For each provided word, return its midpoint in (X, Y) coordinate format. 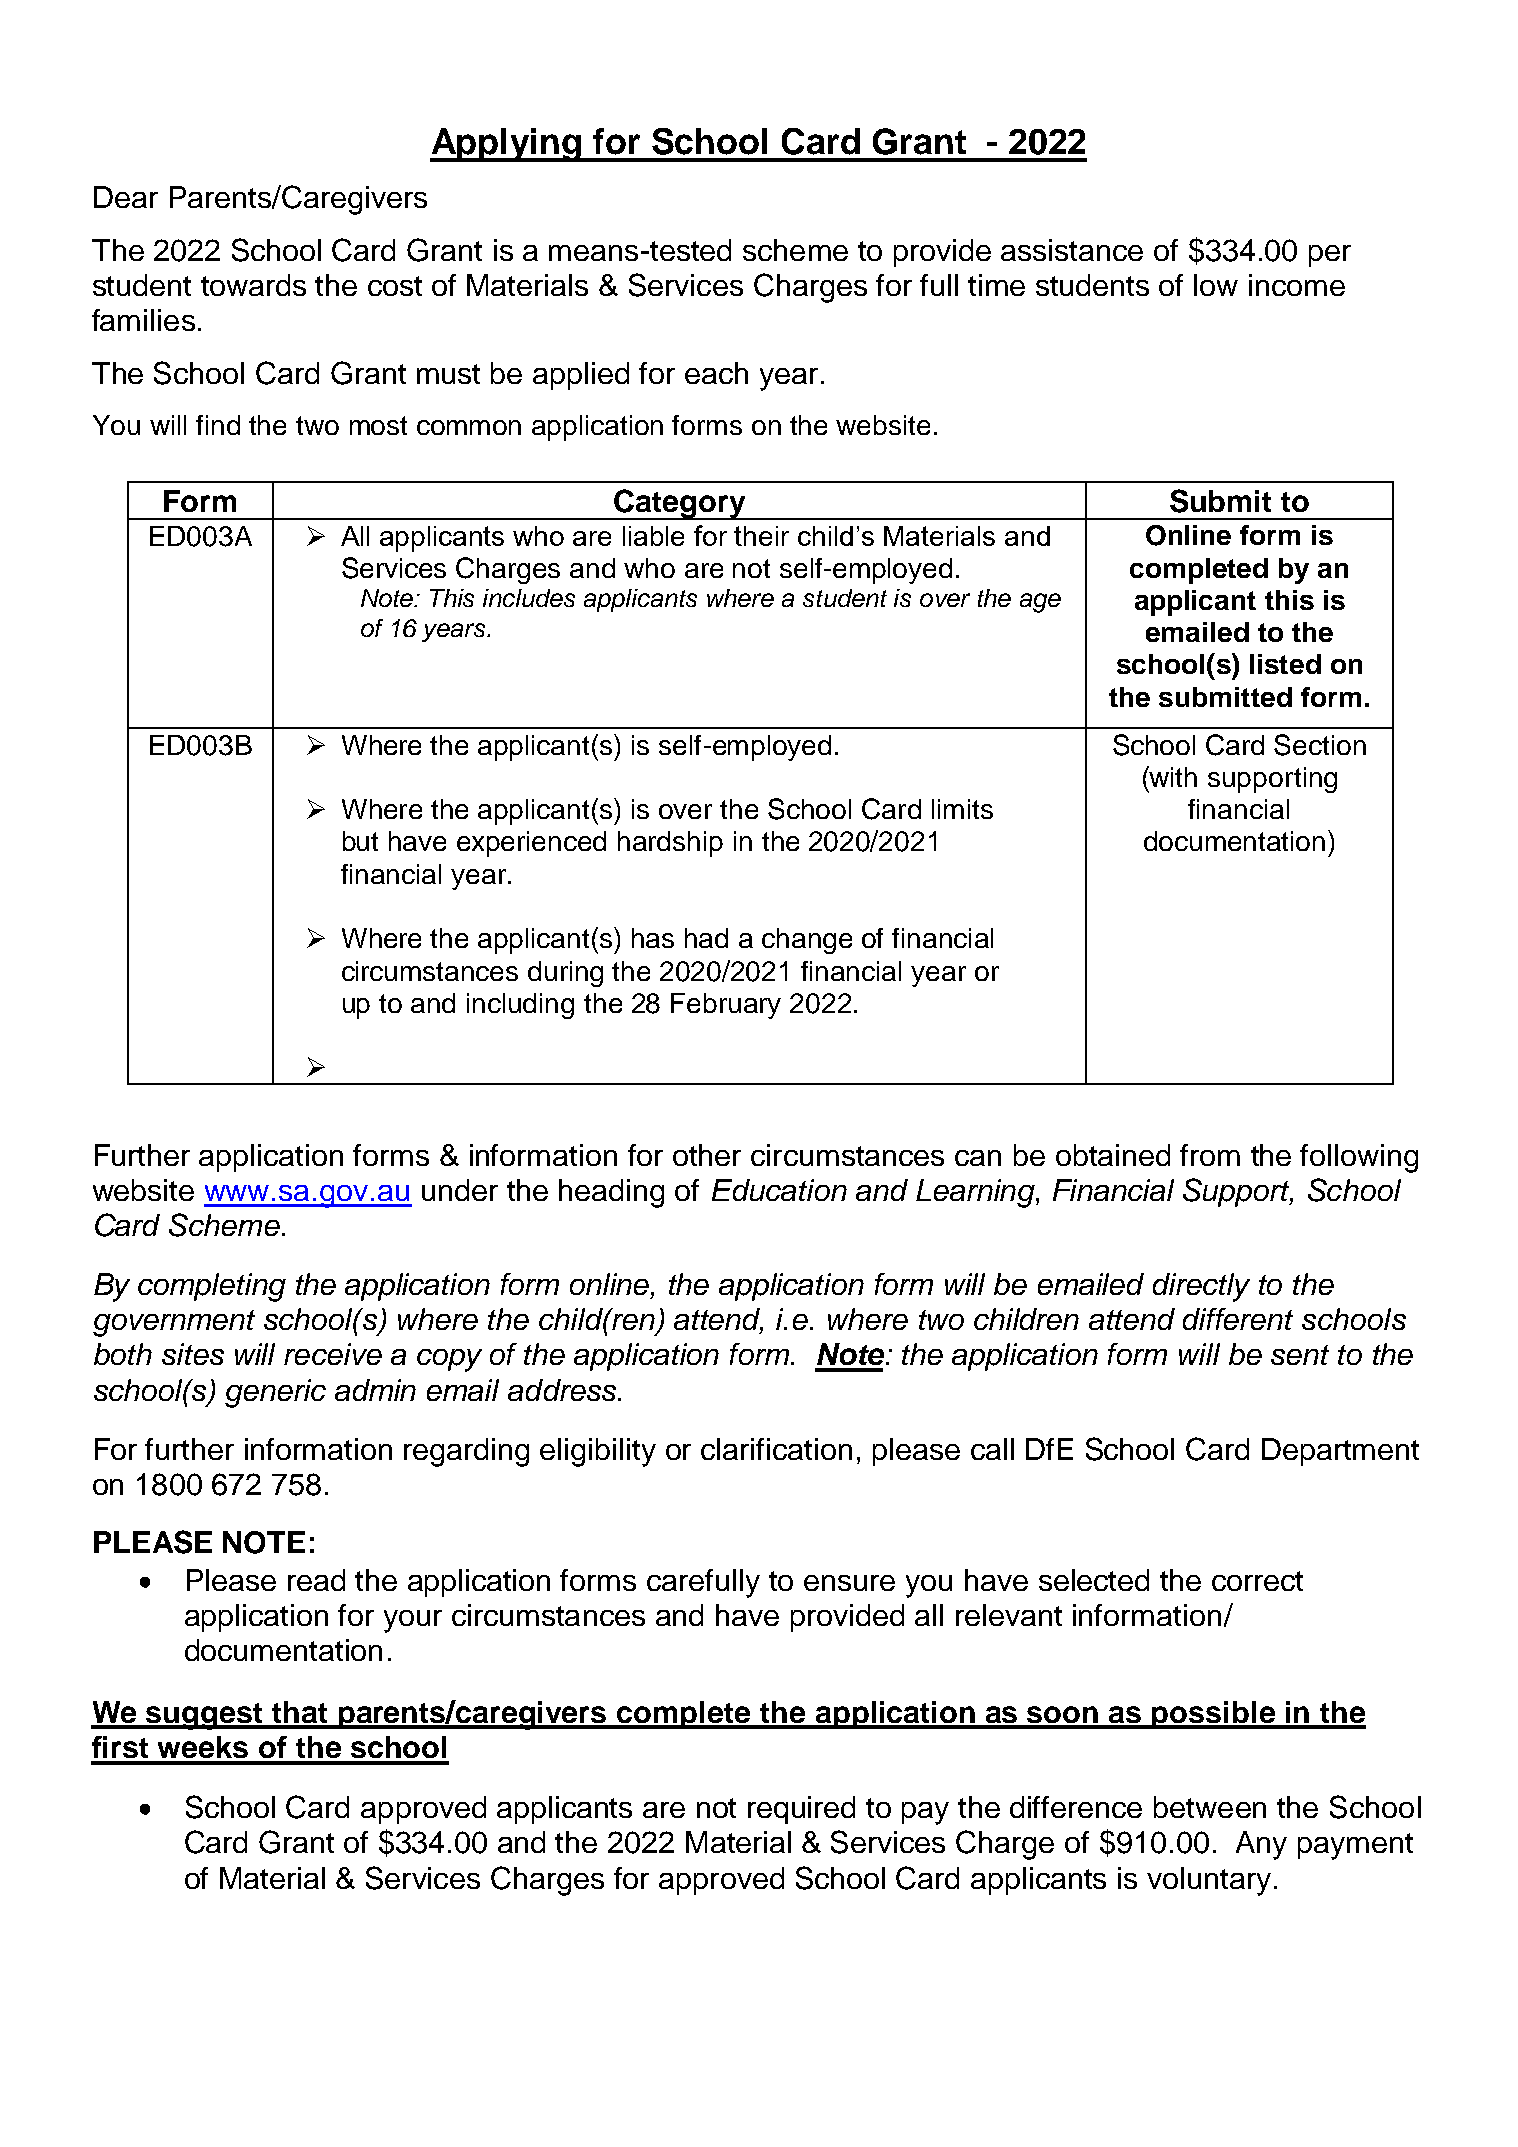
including (520, 1006)
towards (253, 285)
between (1210, 1807)
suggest (205, 1716)
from (1210, 1155)
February (726, 1006)
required (801, 1810)
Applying (506, 145)
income (1297, 285)
